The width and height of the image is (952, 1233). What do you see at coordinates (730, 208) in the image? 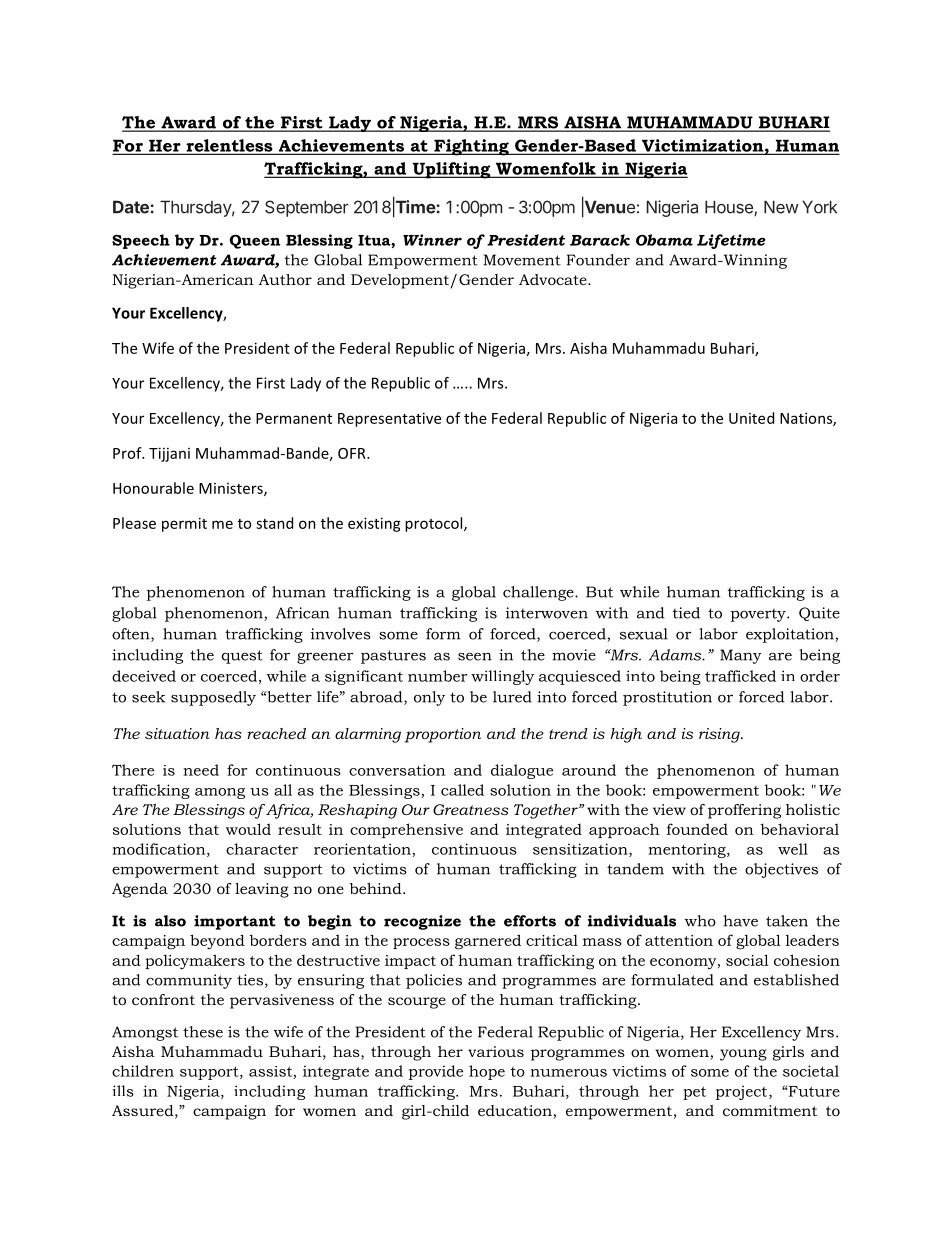
I see `House` at bounding box center [730, 208].
